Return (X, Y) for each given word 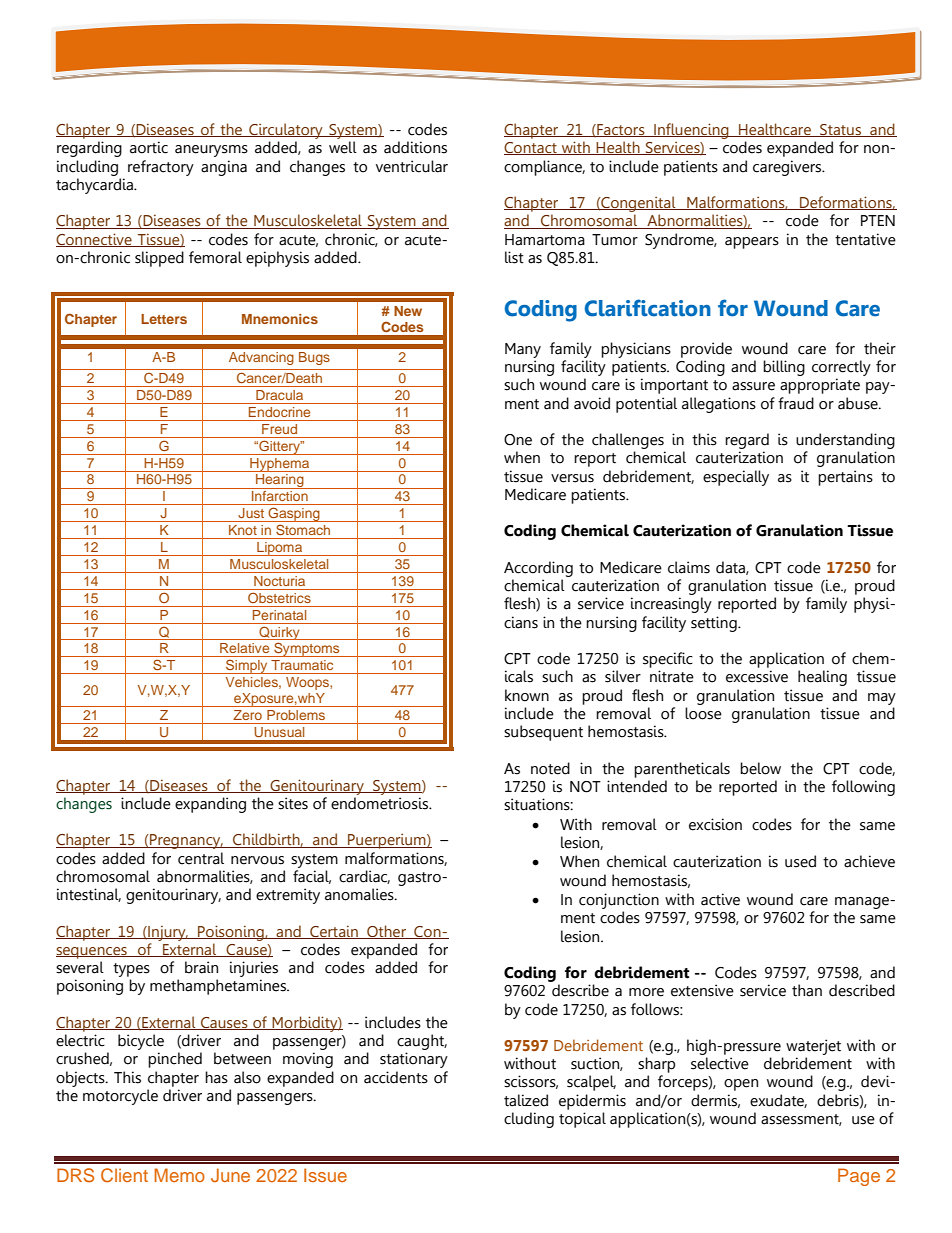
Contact (531, 148)
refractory (161, 168)
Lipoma (280, 549)
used (800, 861)
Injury (167, 933)
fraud (796, 403)
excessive (757, 676)
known (527, 695)
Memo (179, 1175)
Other (386, 932)
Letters (164, 319)
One (518, 440)
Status (840, 130)
